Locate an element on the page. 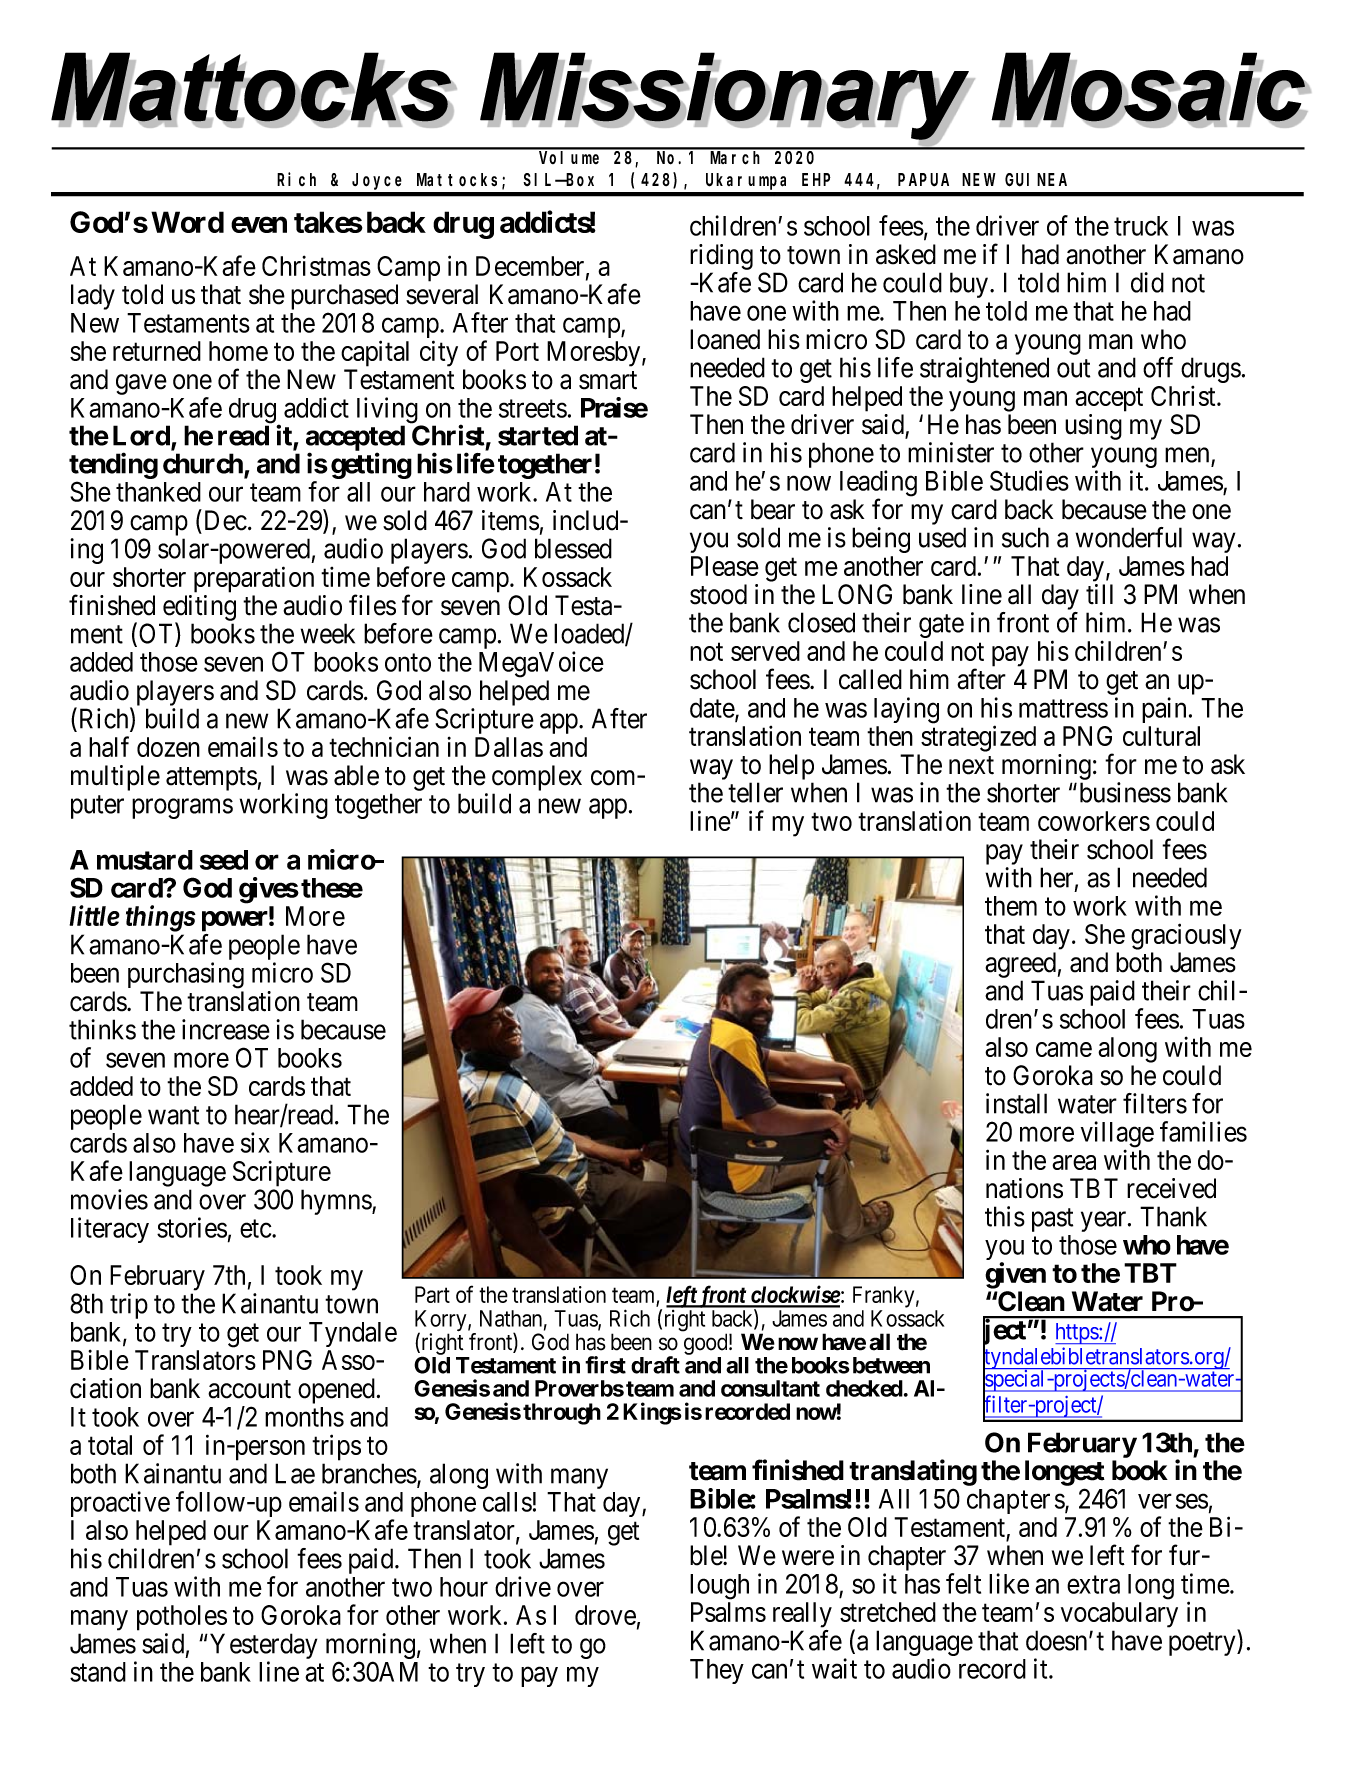 The image size is (1365, 1766). truck is located at coordinates (1141, 226).
